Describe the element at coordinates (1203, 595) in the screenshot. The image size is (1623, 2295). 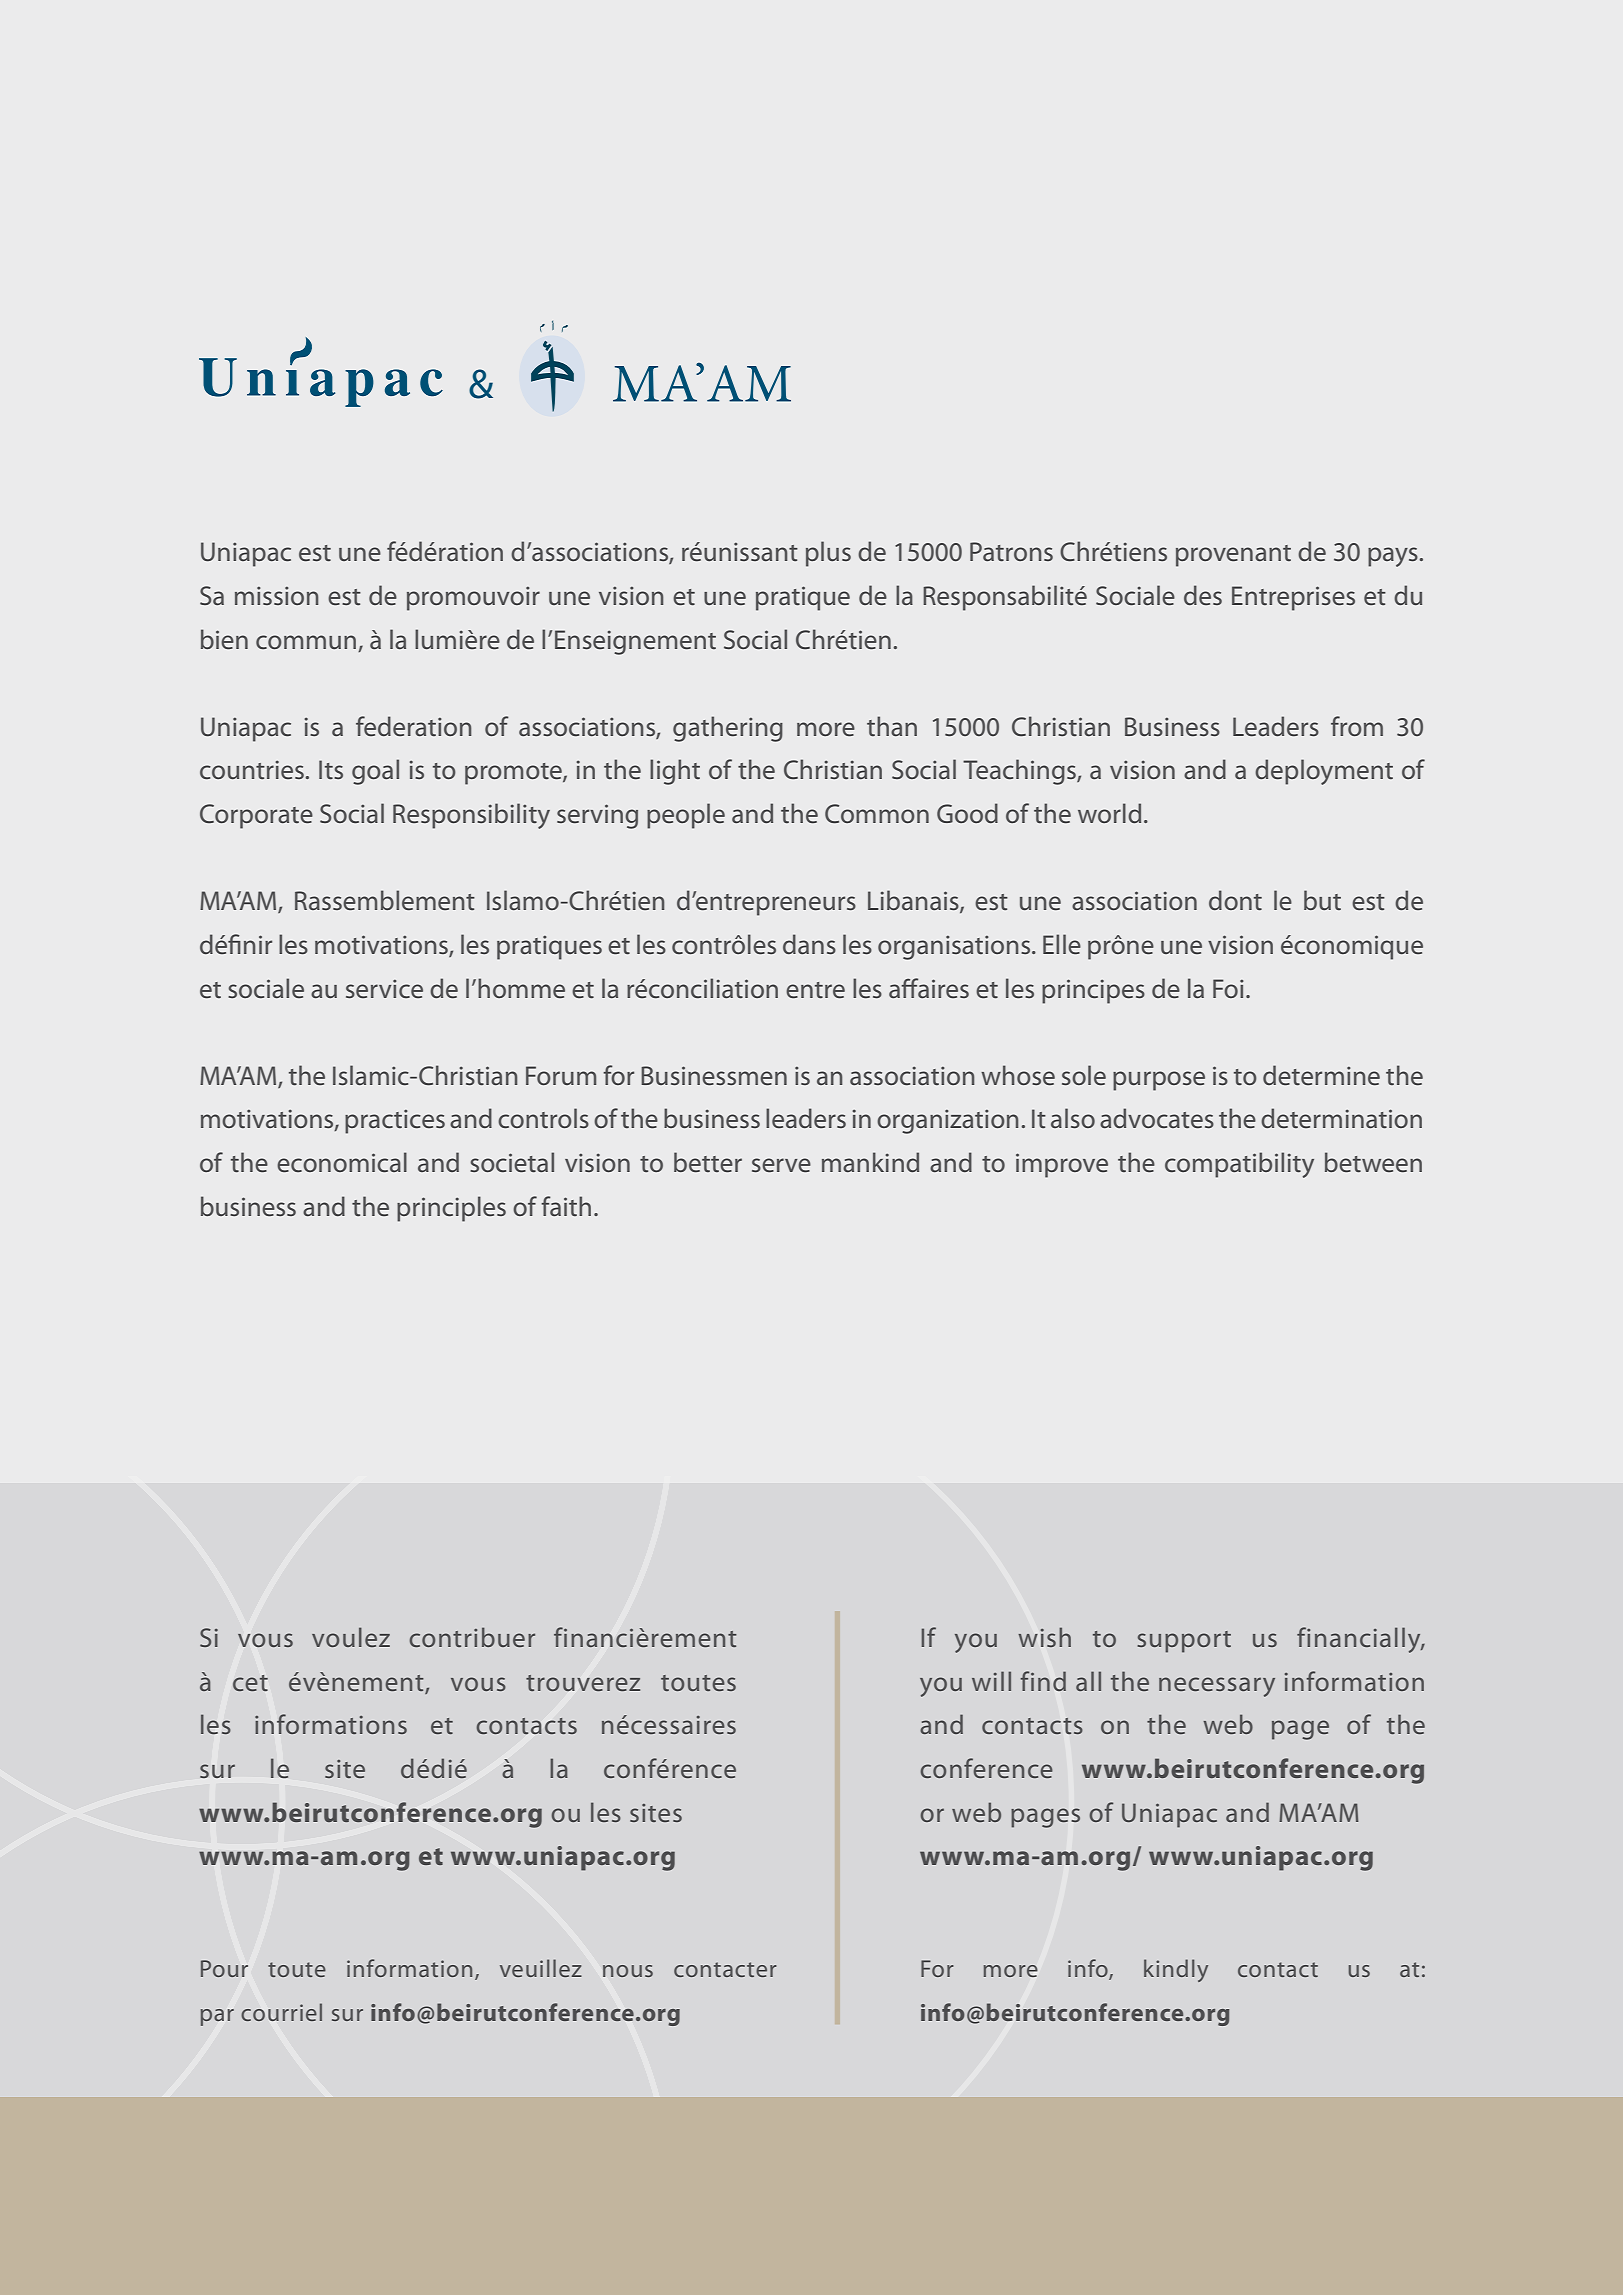
I see `des` at that location.
